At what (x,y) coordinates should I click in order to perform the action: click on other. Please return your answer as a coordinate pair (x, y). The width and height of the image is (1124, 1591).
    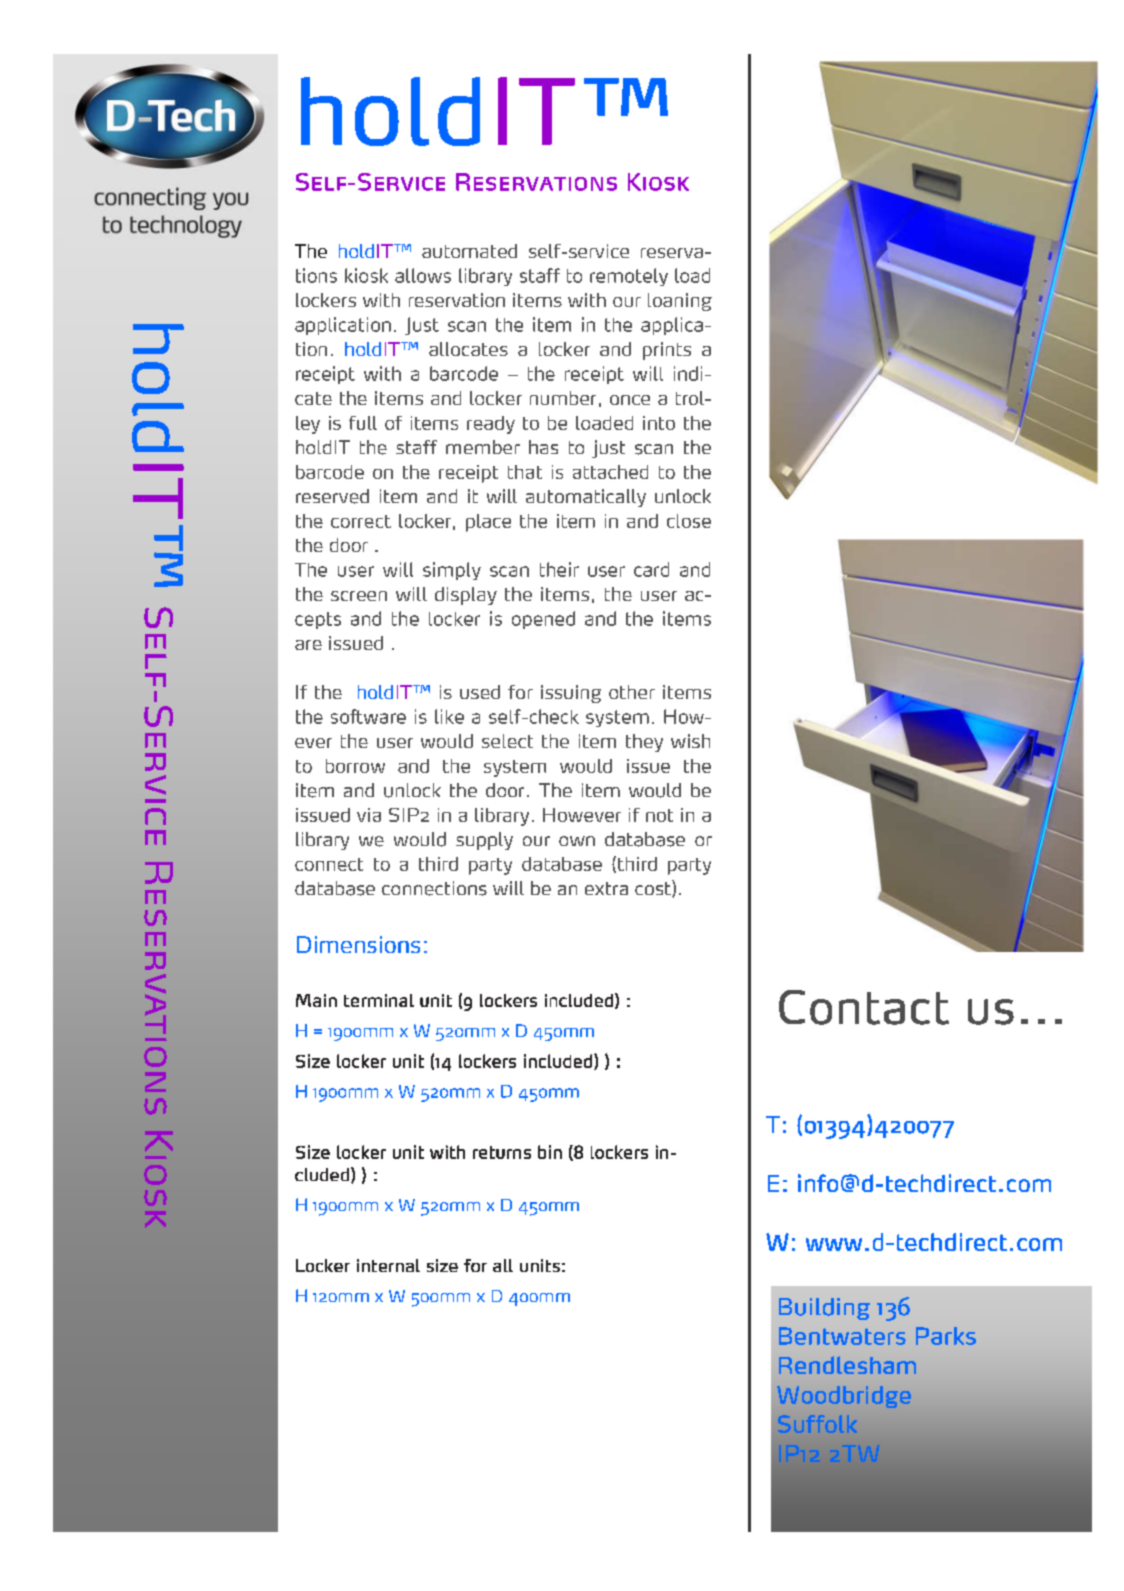
    Looking at the image, I should click on (632, 692).
